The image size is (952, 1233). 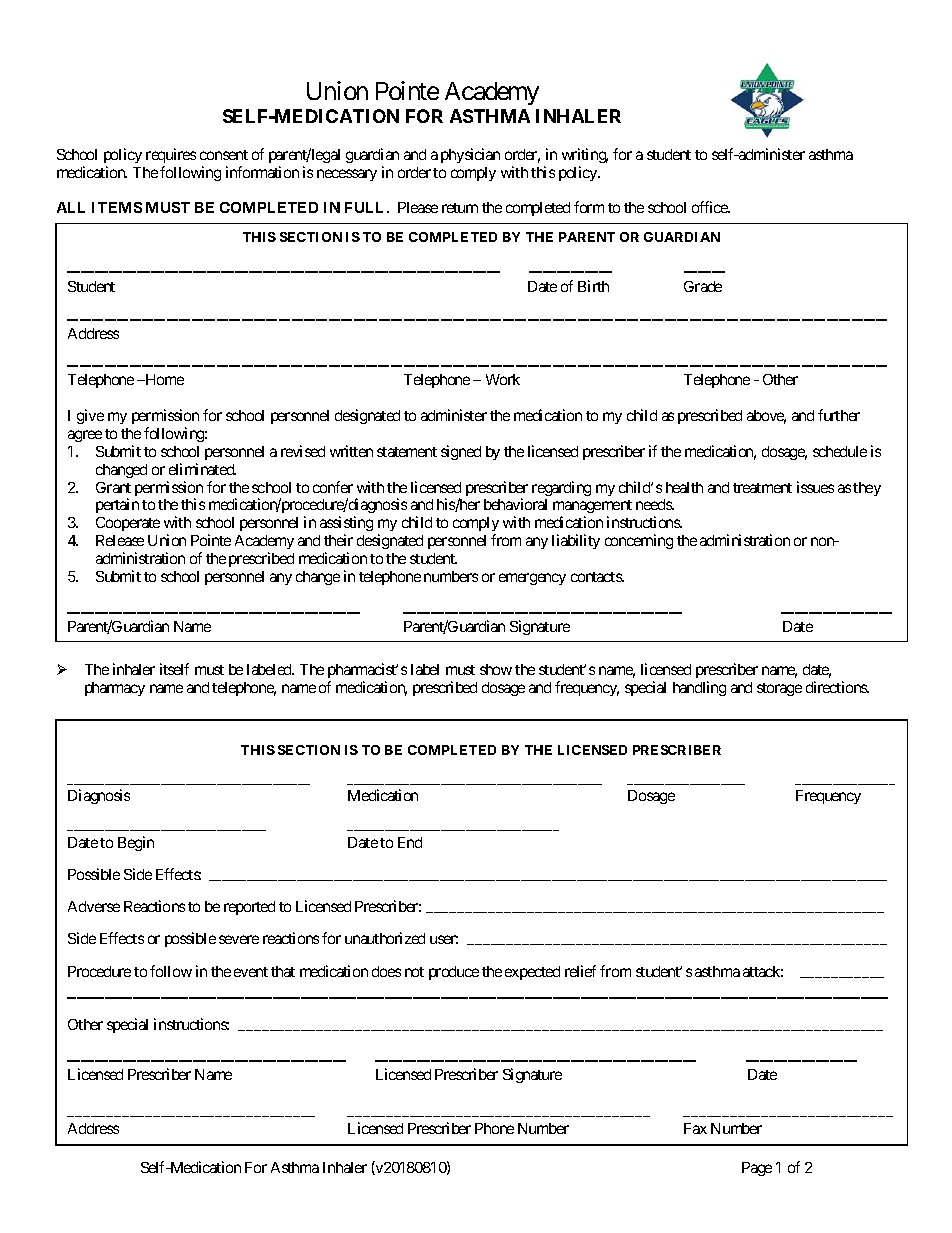 I want to click on show, so click(x=496, y=669).
